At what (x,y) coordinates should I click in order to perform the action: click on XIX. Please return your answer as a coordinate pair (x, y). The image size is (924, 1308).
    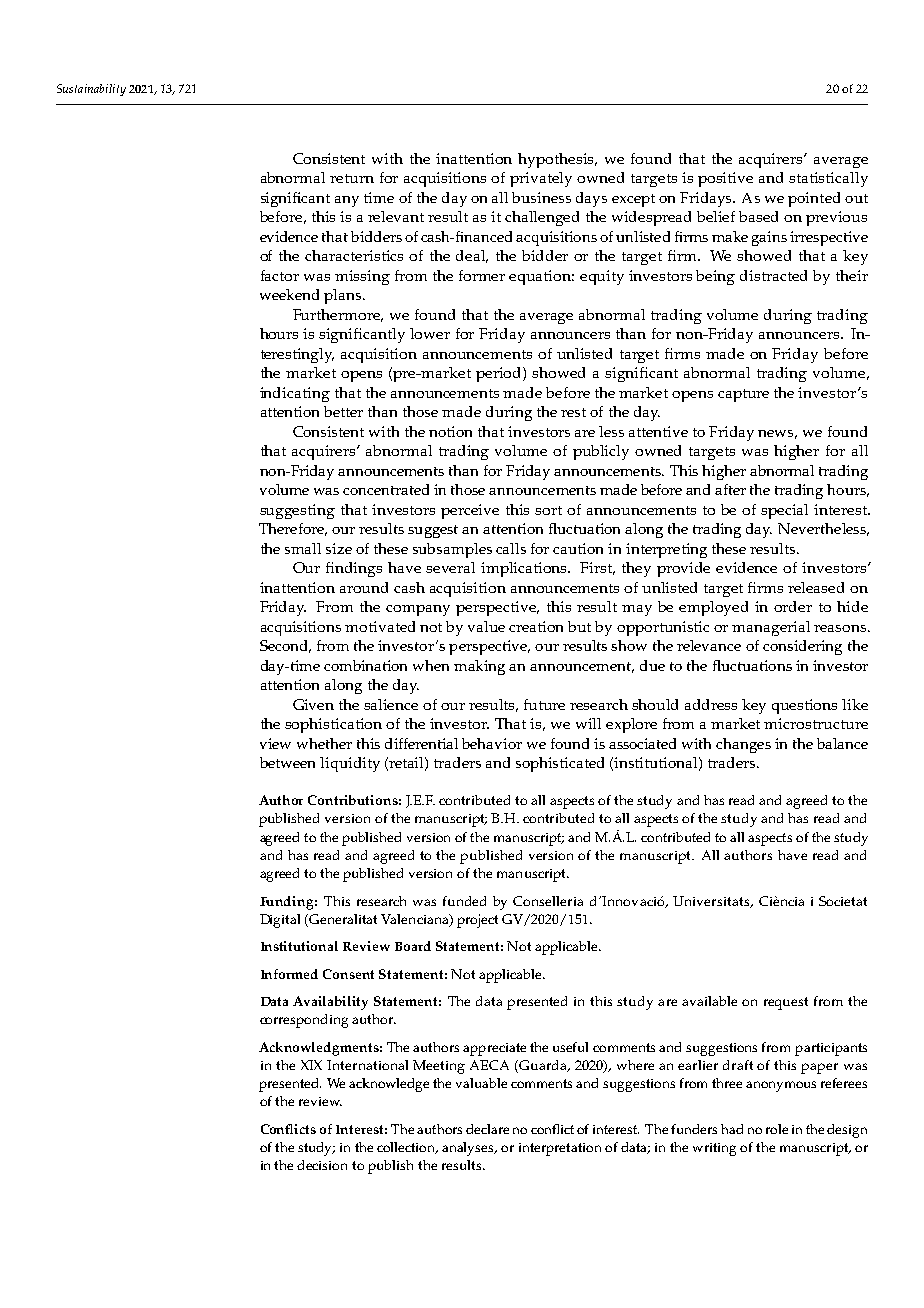
    Looking at the image, I should click on (311, 1065).
